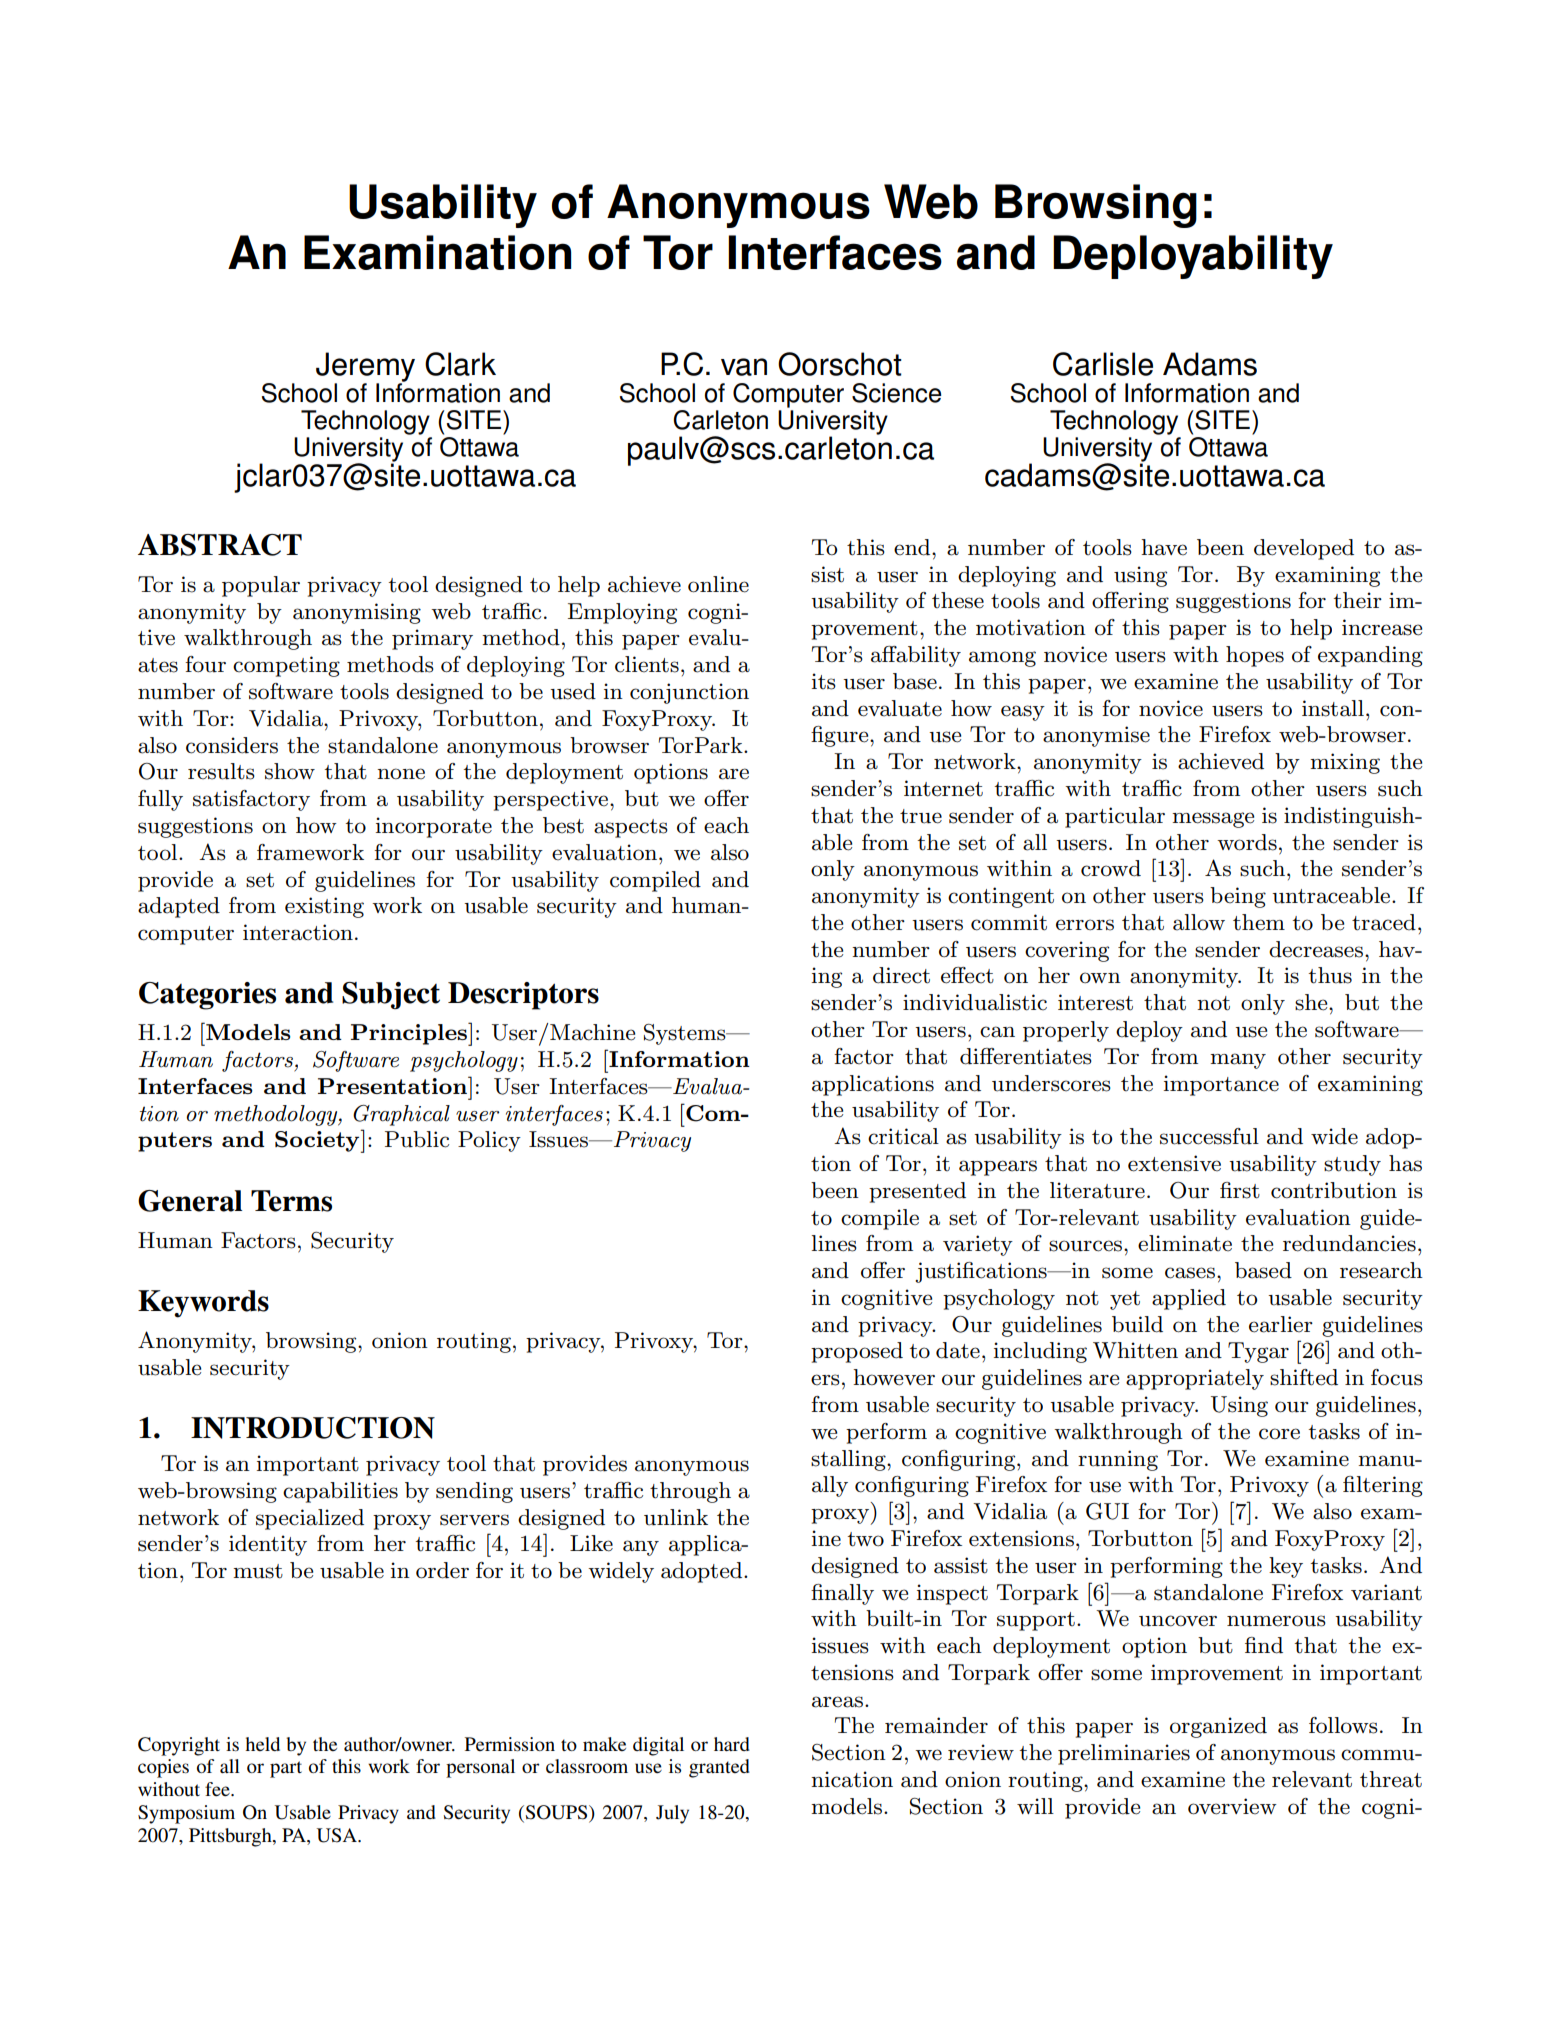  I want to click on Terms, so click(291, 1201).
